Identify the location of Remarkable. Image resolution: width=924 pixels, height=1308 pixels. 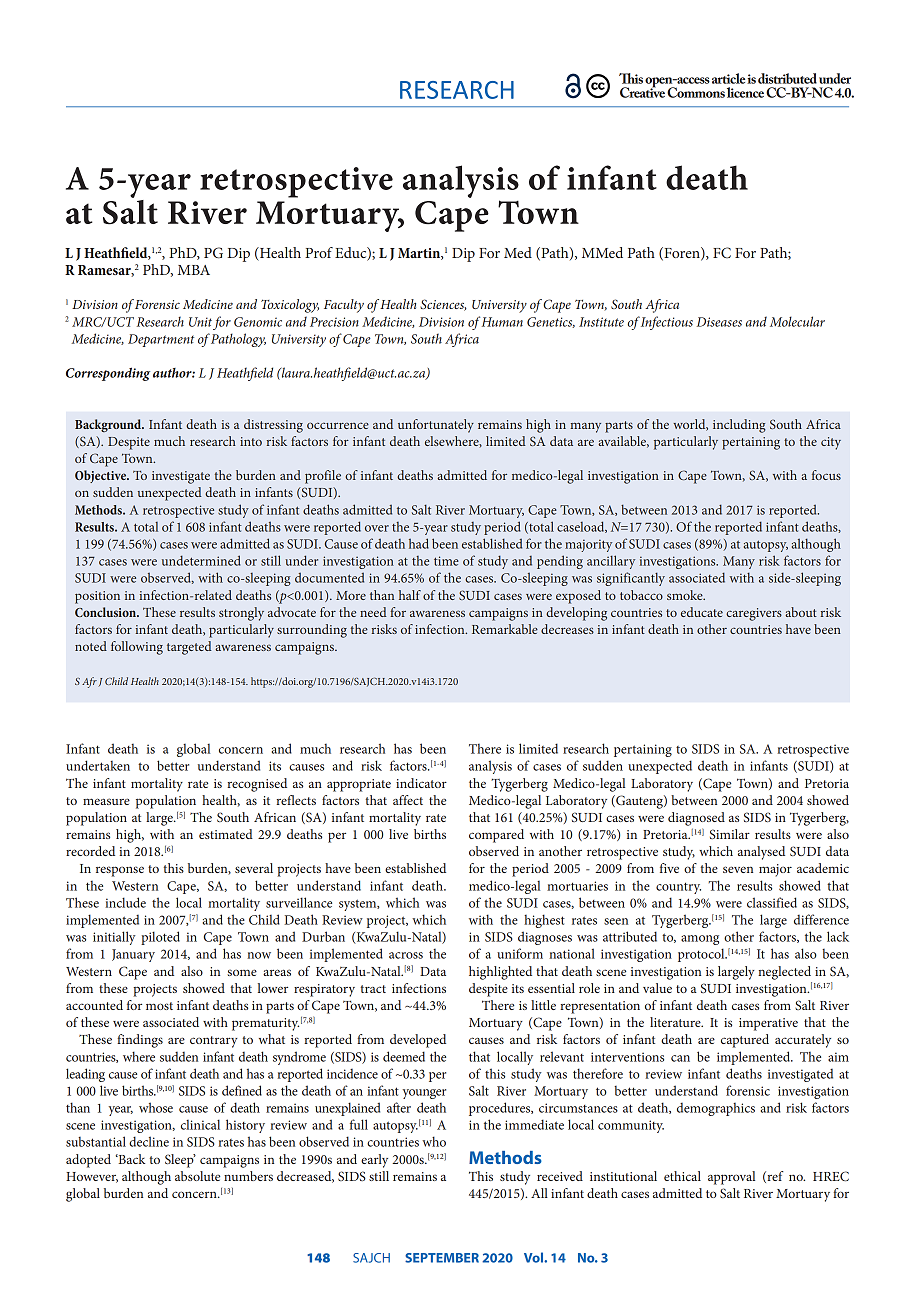
(505, 629).
